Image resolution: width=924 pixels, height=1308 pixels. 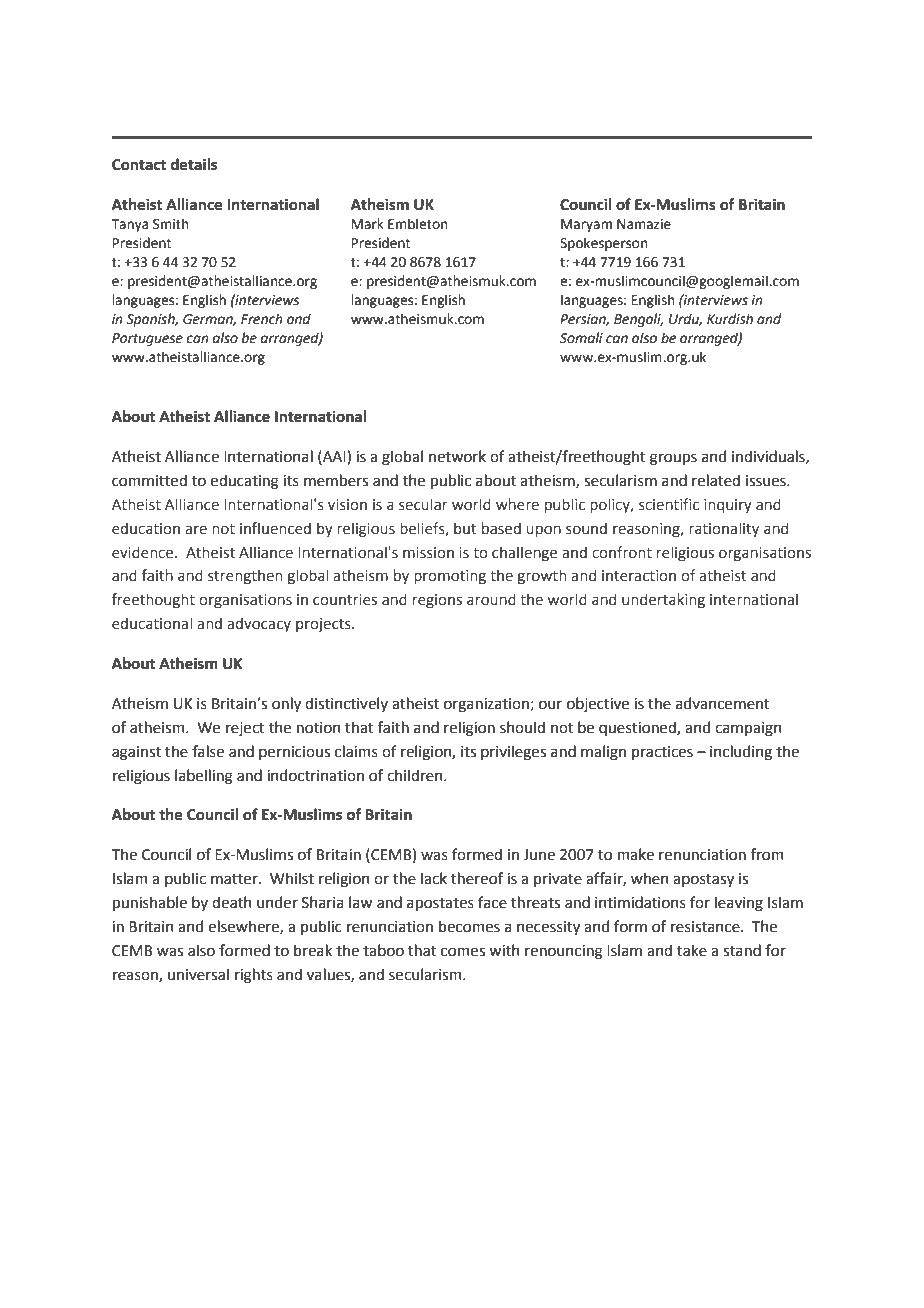 What do you see at coordinates (723, 703) in the document?
I see `advancement` at bounding box center [723, 703].
